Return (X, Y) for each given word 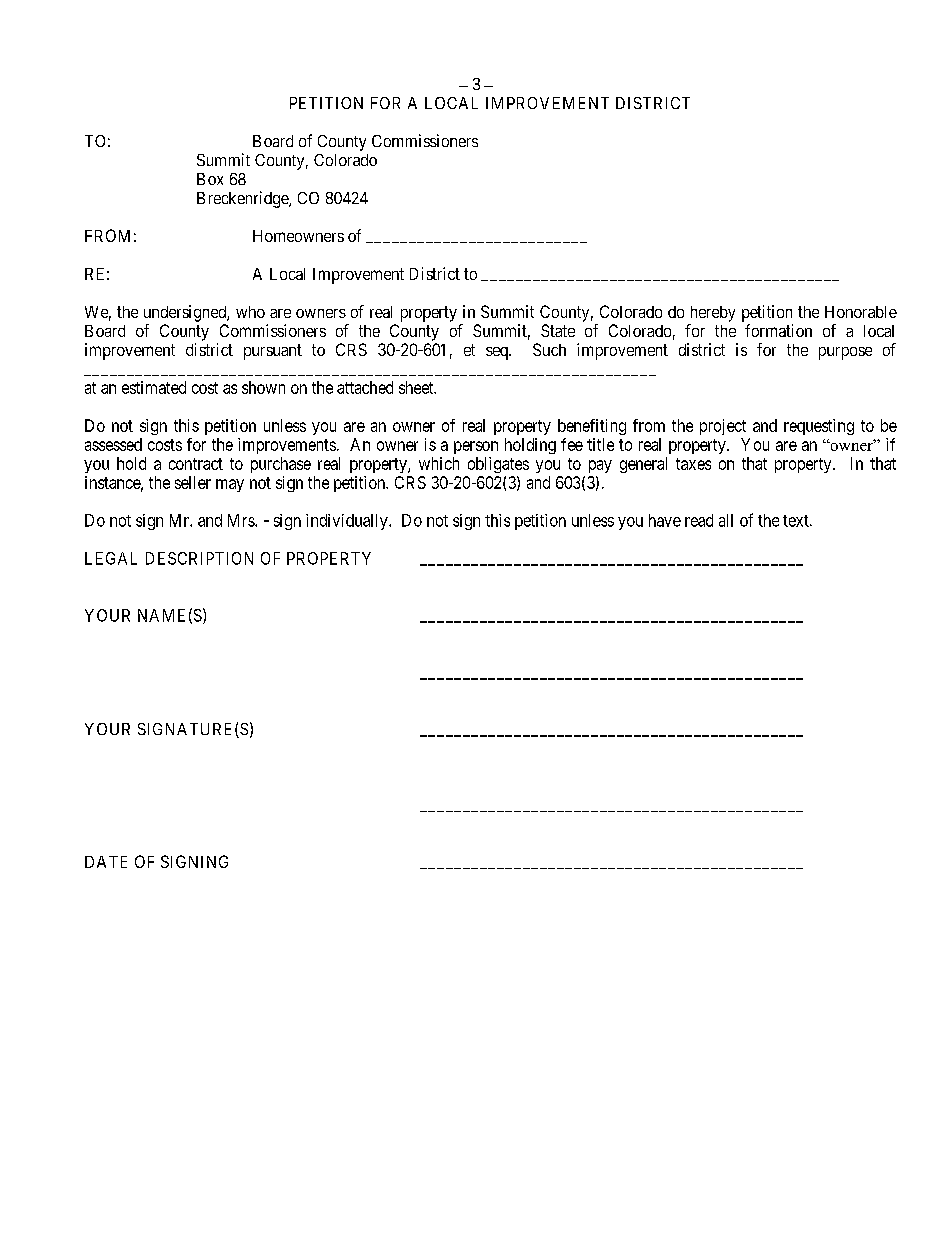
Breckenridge (243, 199)
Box (210, 179)
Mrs (242, 520)
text (797, 521)
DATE (106, 862)
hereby (713, 314)
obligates (498, 465)
